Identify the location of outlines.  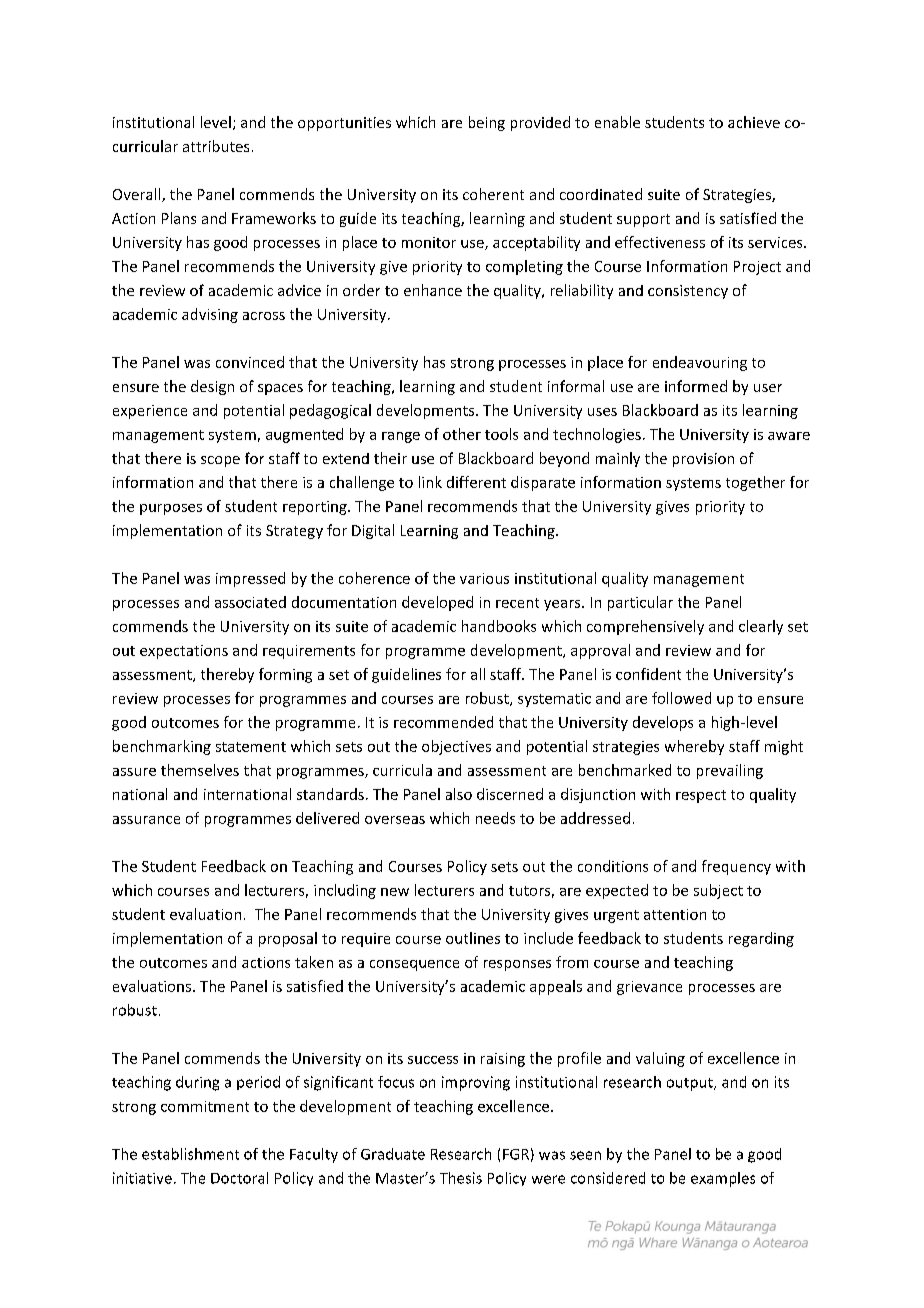
(473, 938).
